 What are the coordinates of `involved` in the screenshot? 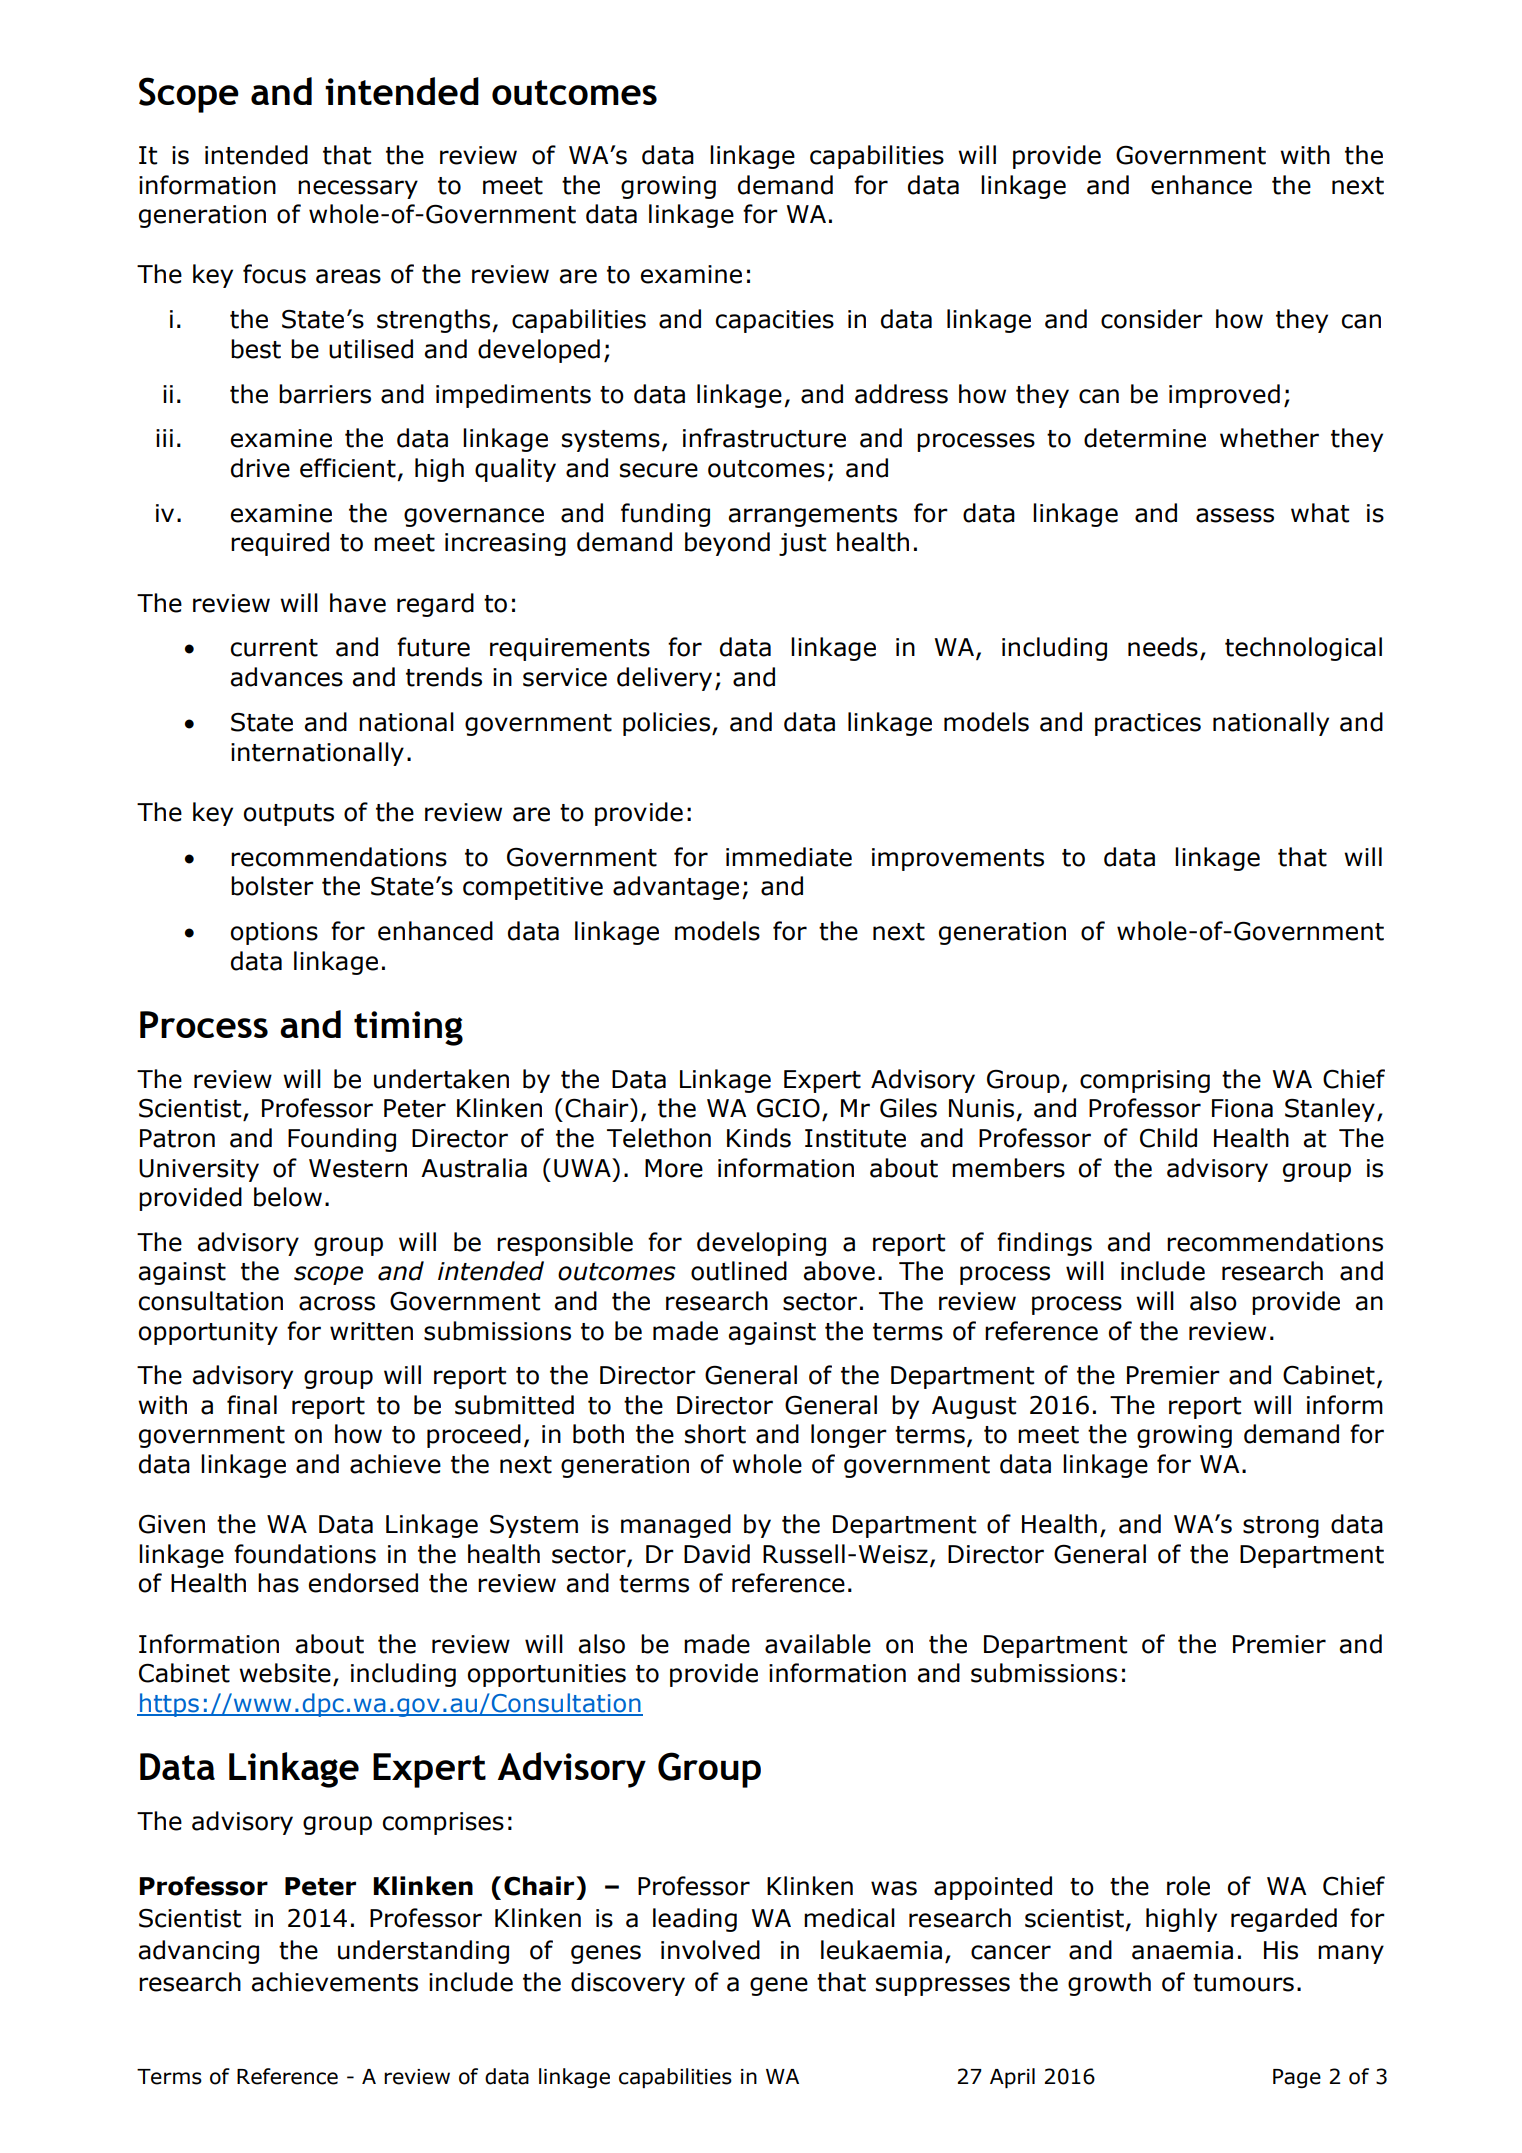 It's located at (710, 1950).
